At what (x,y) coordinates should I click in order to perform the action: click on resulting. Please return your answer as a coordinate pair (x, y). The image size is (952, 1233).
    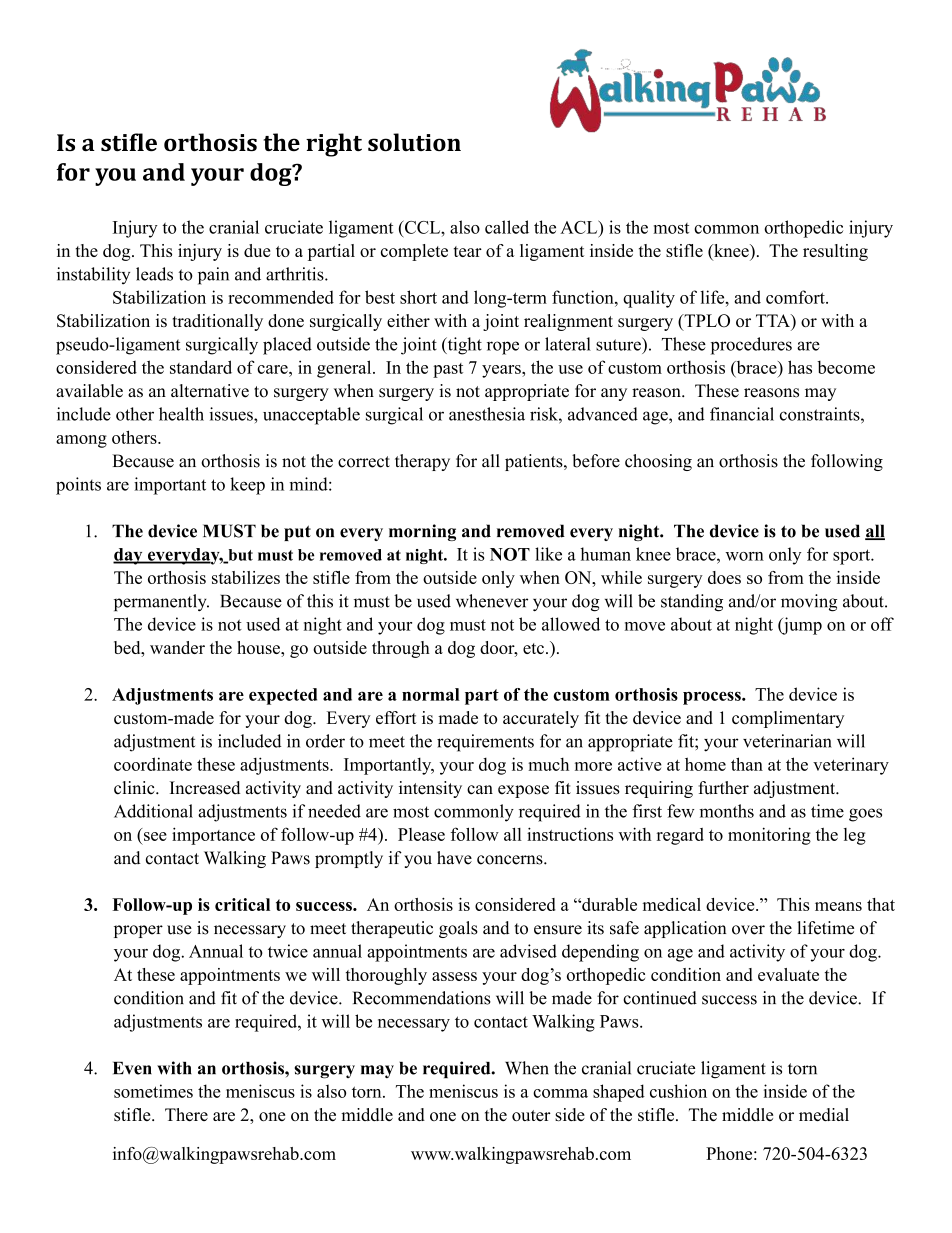
    Looking at the image, I should click on (835, 252).
